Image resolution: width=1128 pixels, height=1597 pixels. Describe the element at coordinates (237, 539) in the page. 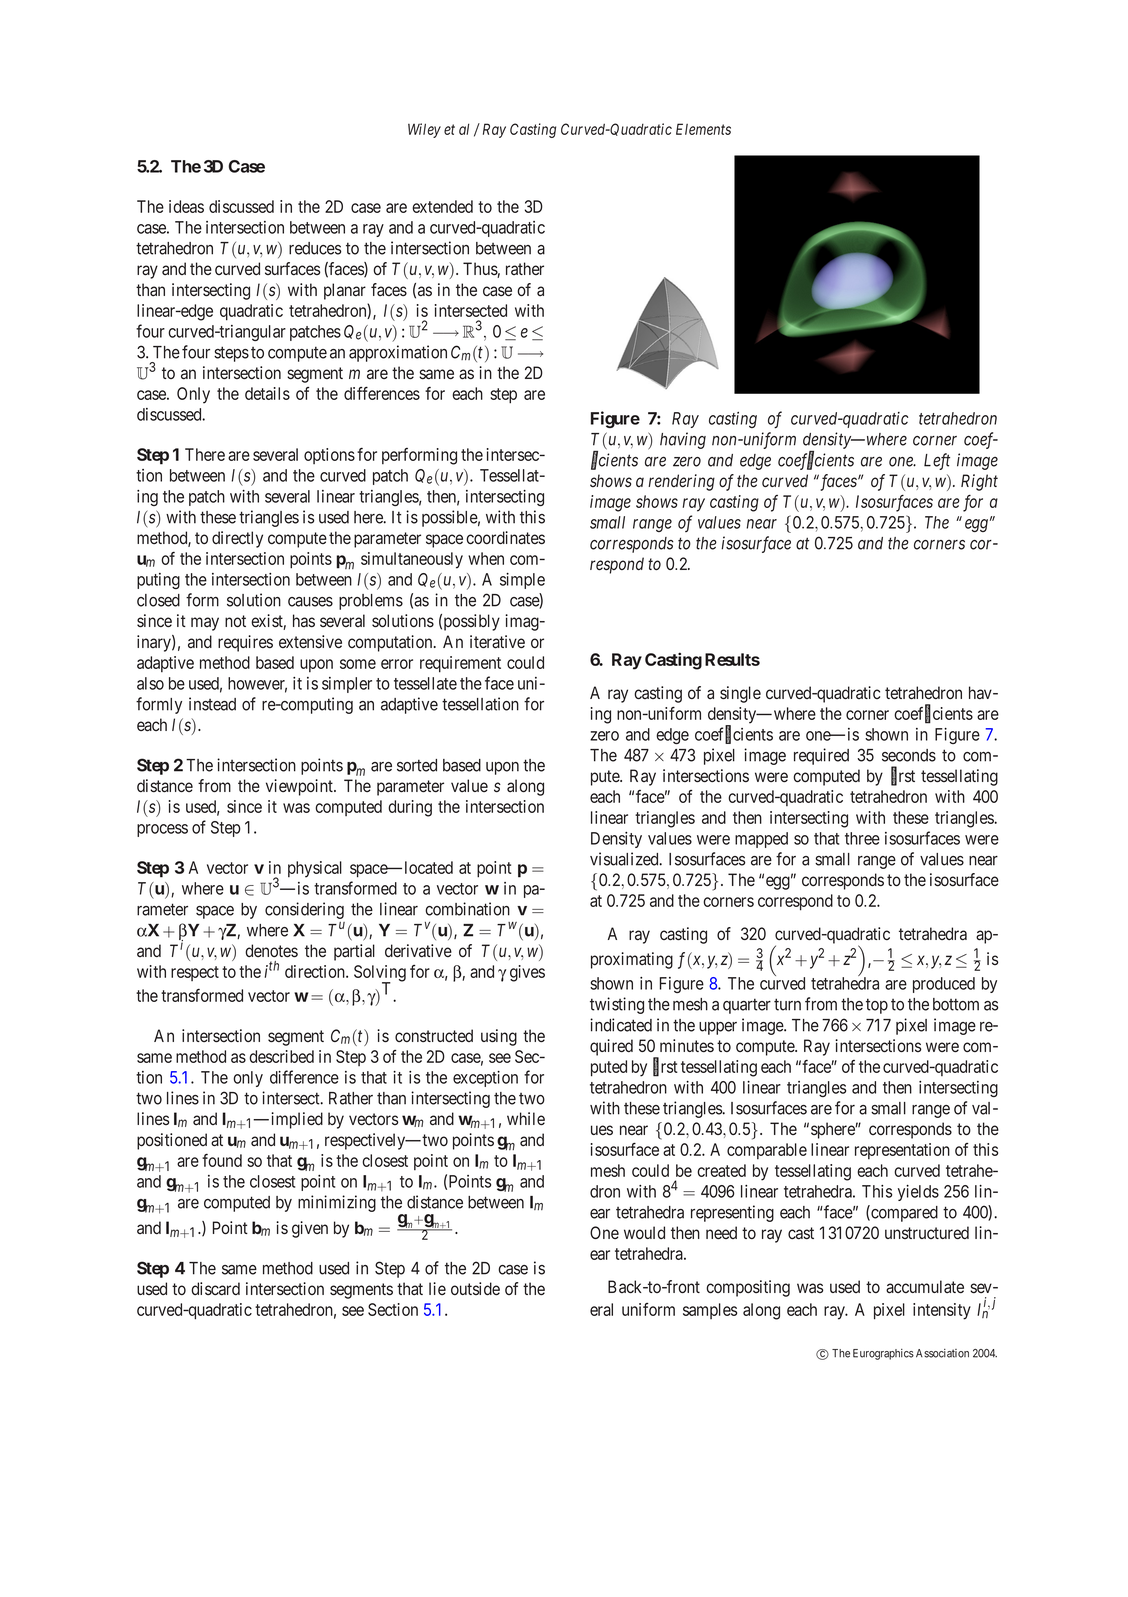

I see `directly` at that location.
